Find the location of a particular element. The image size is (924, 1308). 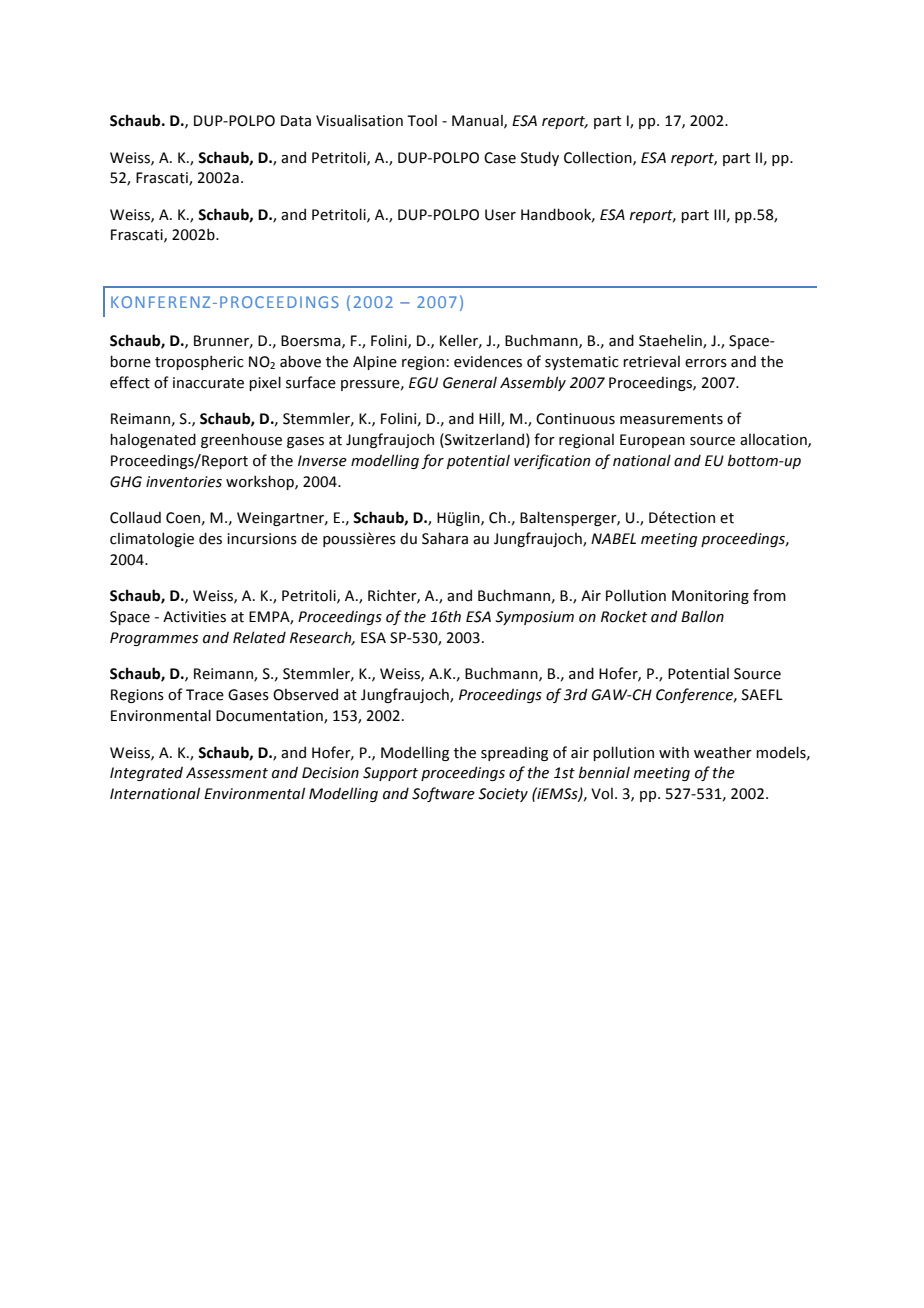

Assessment is located at coordinates (227, 773).
